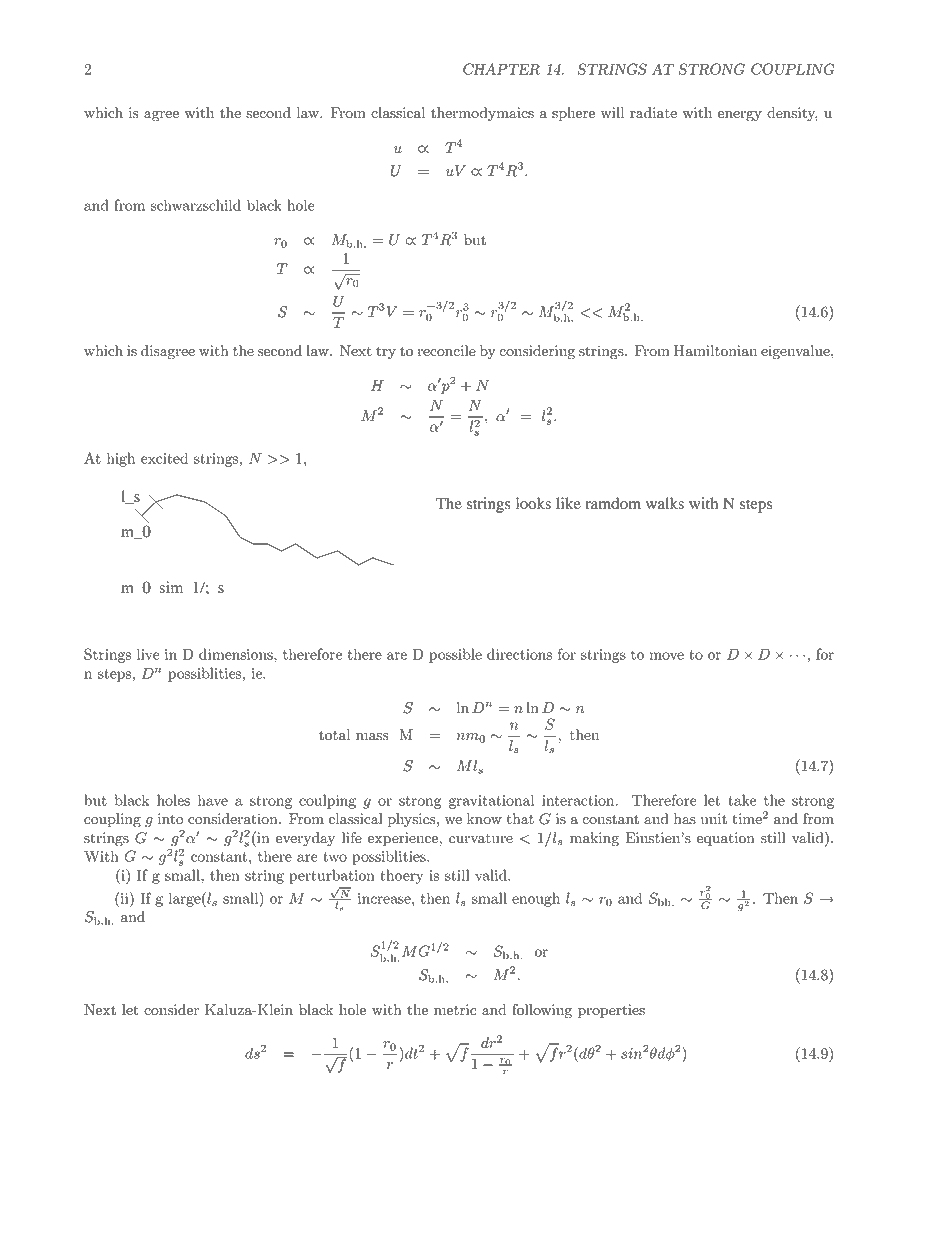 The height and width of the screenshot is (1233, 952). Describe the element at coordinates (740, 116) in the screenshot. I see `energy` at that location.
